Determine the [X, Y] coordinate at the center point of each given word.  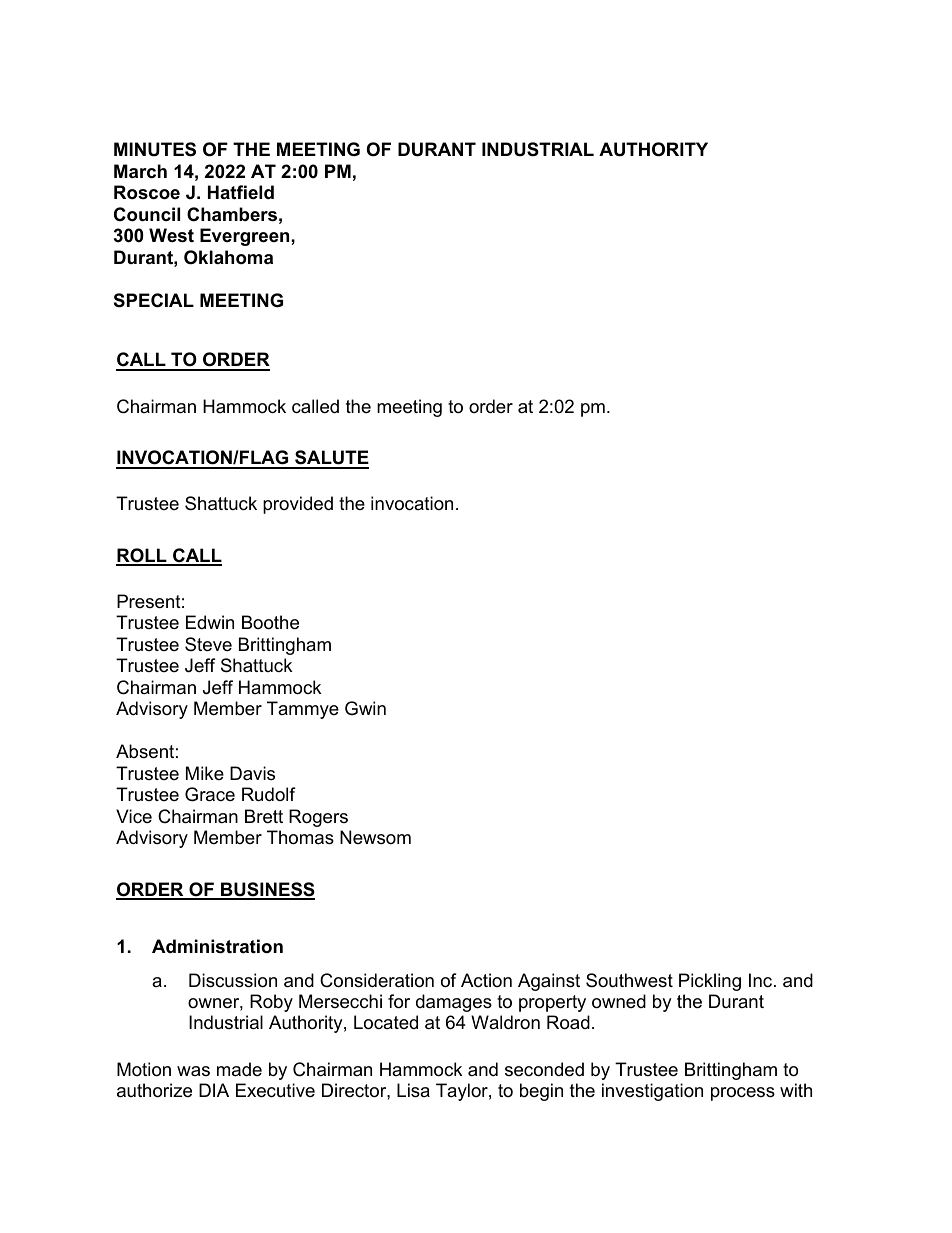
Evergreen [246, 237]
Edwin [210, 622]
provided [298, 505]
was [193, 1071]
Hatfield [241, 192]
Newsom [375, 837]
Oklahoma [228, 257]
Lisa [413, 1090]
